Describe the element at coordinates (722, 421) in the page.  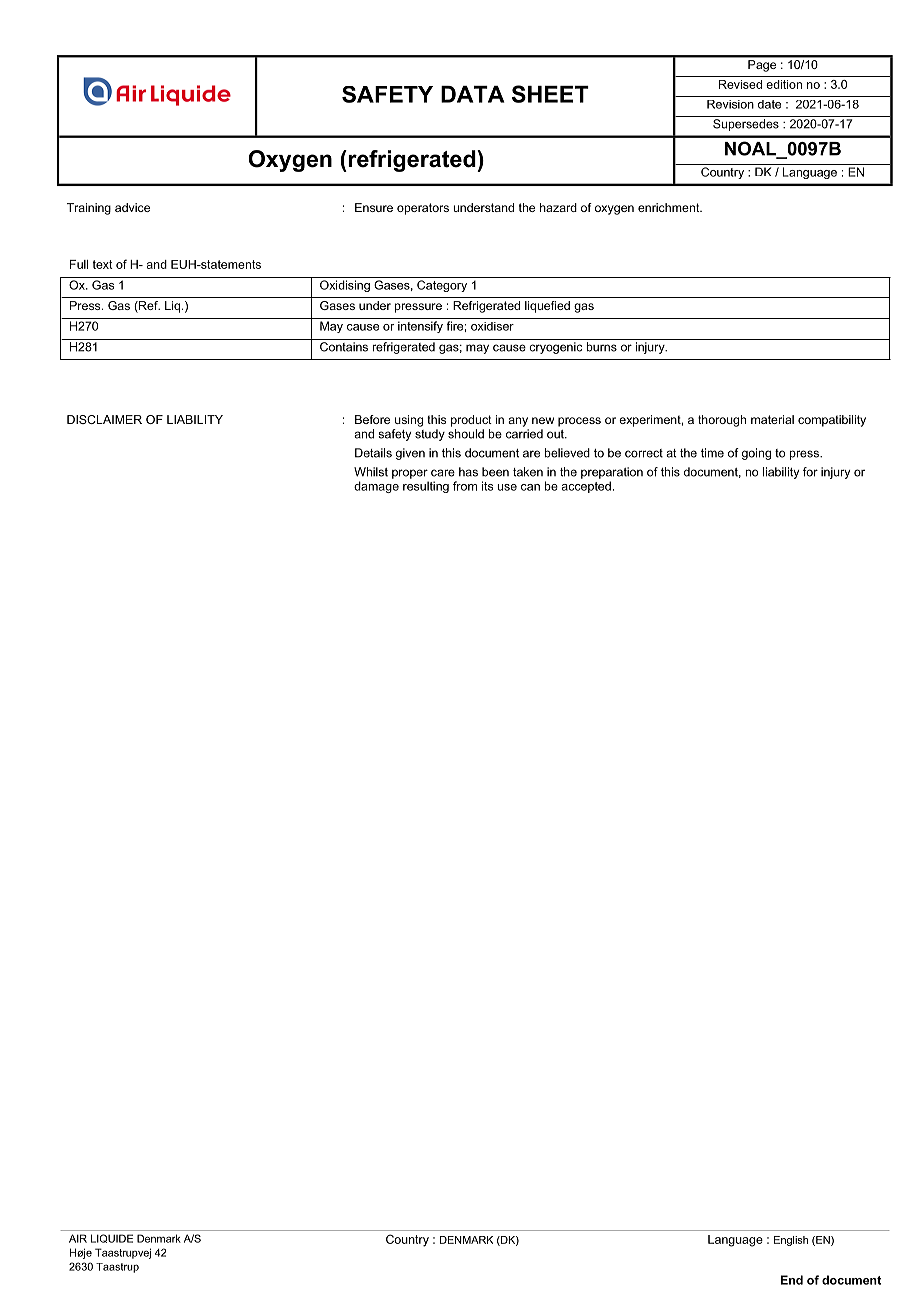
I see `thorough` at that location.
